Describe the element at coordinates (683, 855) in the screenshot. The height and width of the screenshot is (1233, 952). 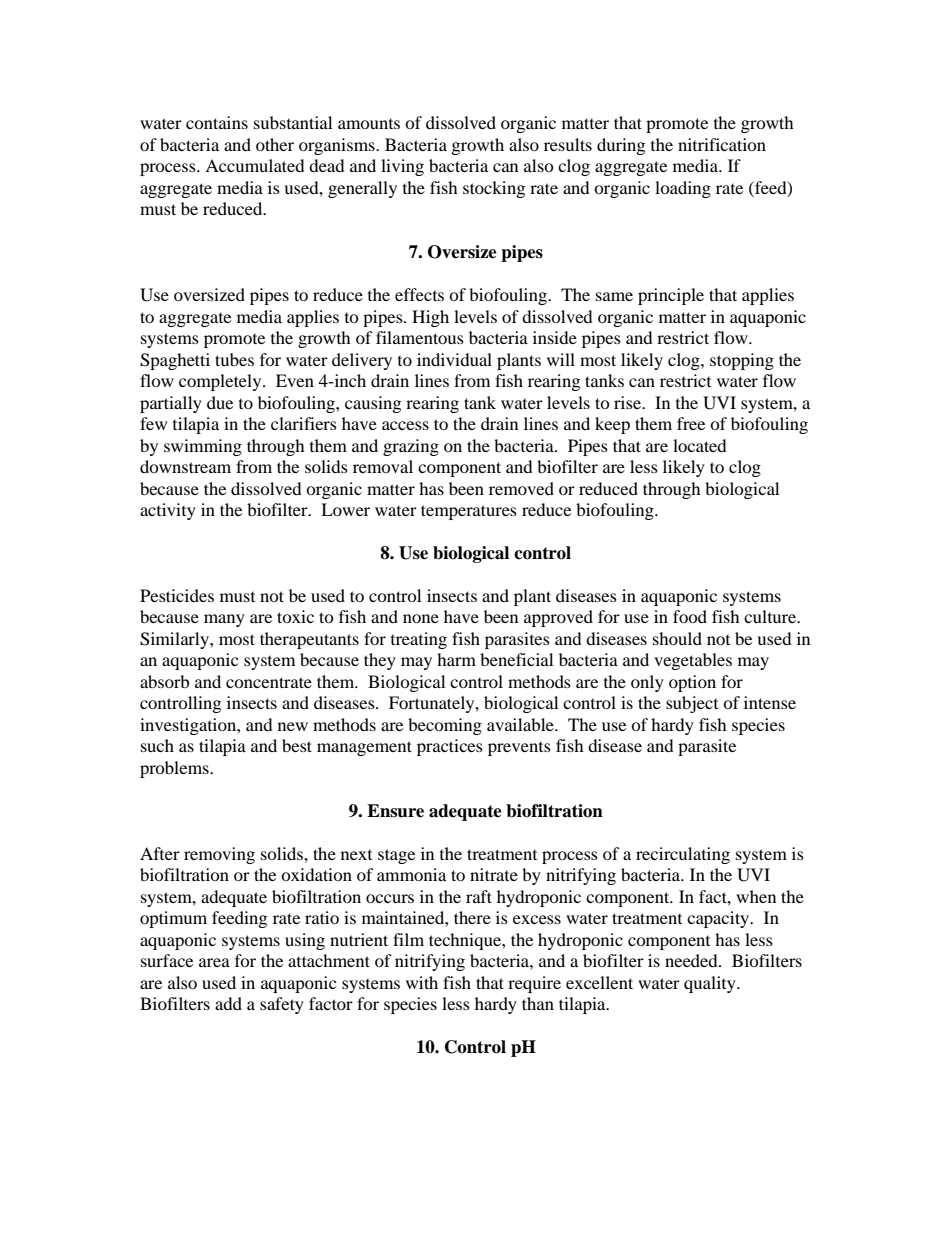
I see `recirculating` at that location.
